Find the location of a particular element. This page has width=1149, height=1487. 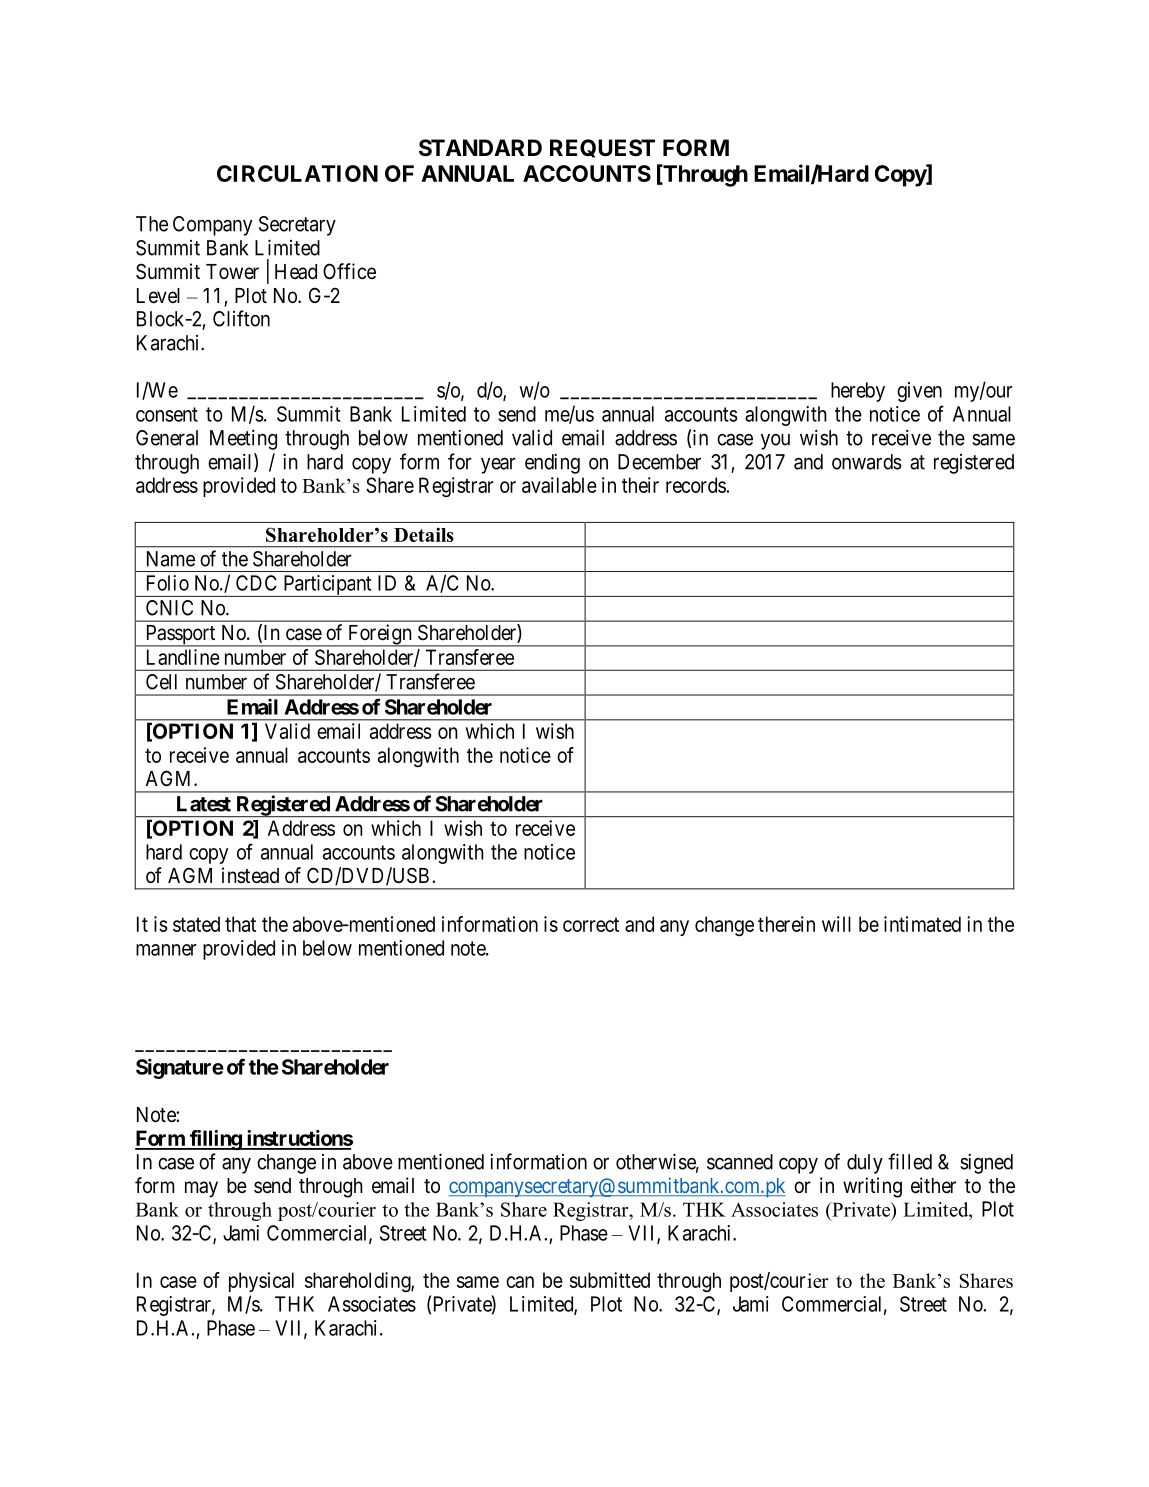

physical is located at coordinates (261, 1282).
